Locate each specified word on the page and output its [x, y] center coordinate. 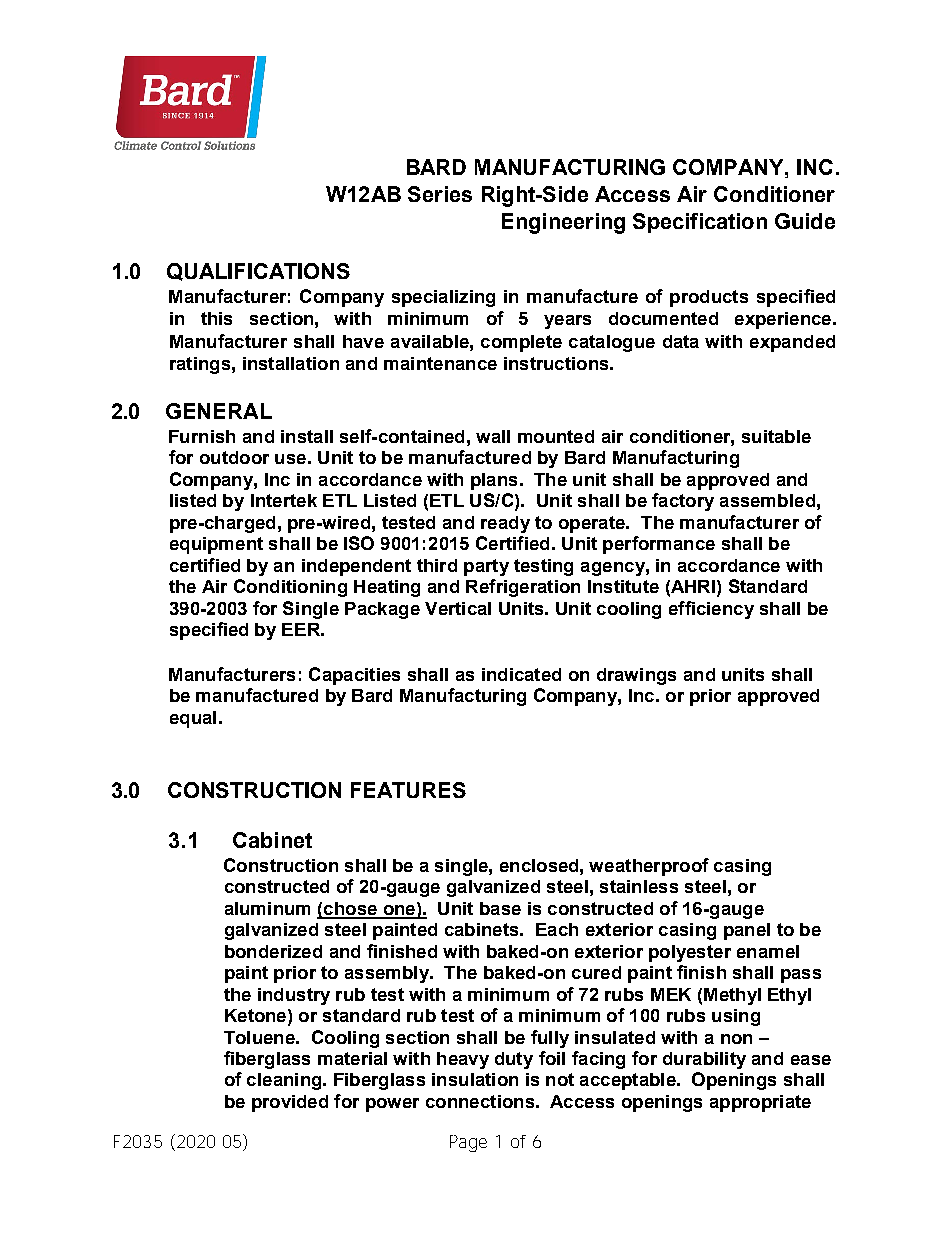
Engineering [563, 223]
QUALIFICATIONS [258, 272]
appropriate [760, 1103]
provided [290, 1103]
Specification [700, 223]
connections [480, 1101]
